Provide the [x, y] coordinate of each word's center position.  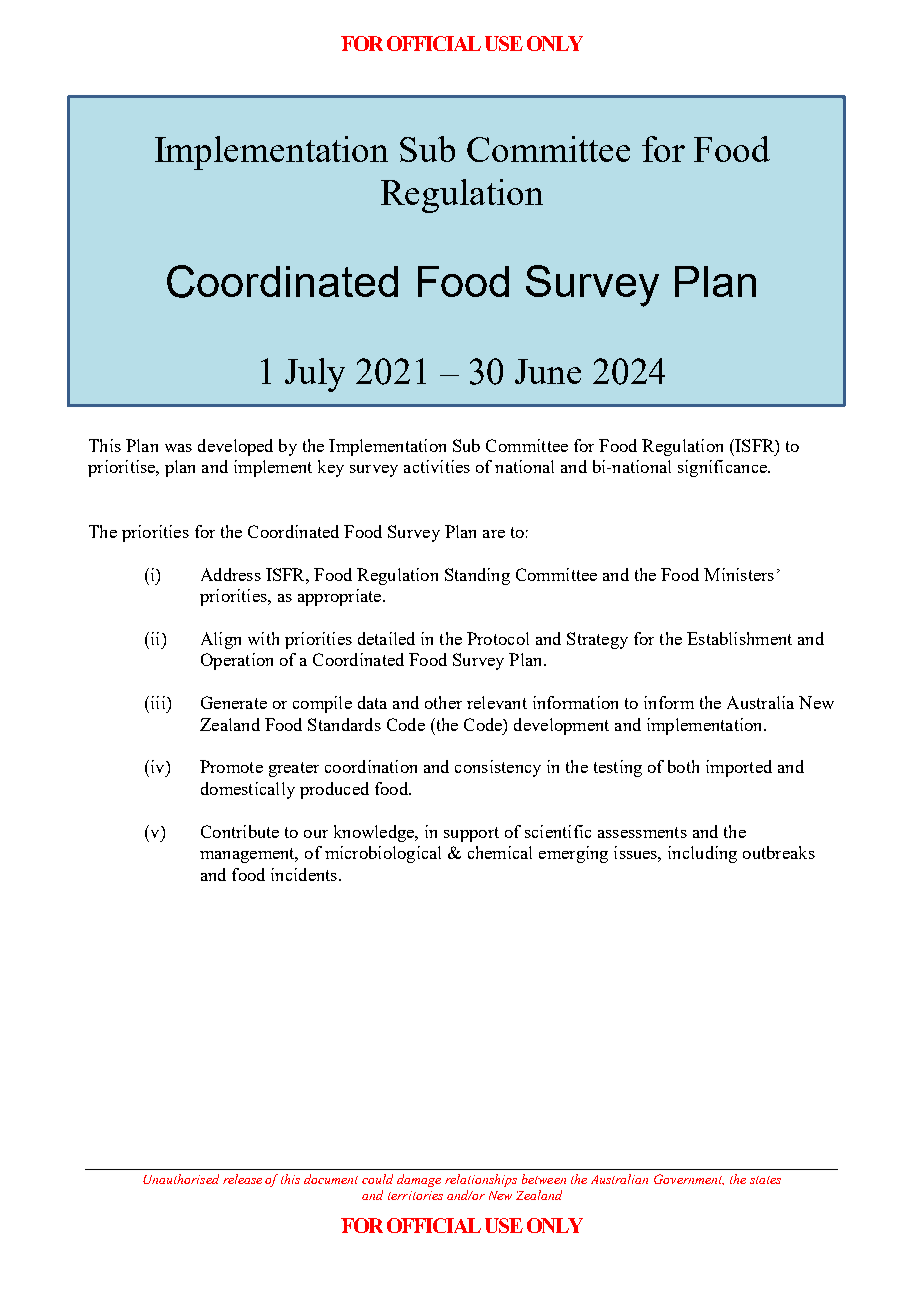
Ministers [739, 574]
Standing [477, 576]
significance [723, 468]
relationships [481, 1180]
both [683, 766]
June [548, 371]
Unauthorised [181, 1179]
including [702, 854]
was [178, 448]
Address [231, 574]
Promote [231, 766]
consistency [498, 768]
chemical [500, 852]
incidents [304, 874]
